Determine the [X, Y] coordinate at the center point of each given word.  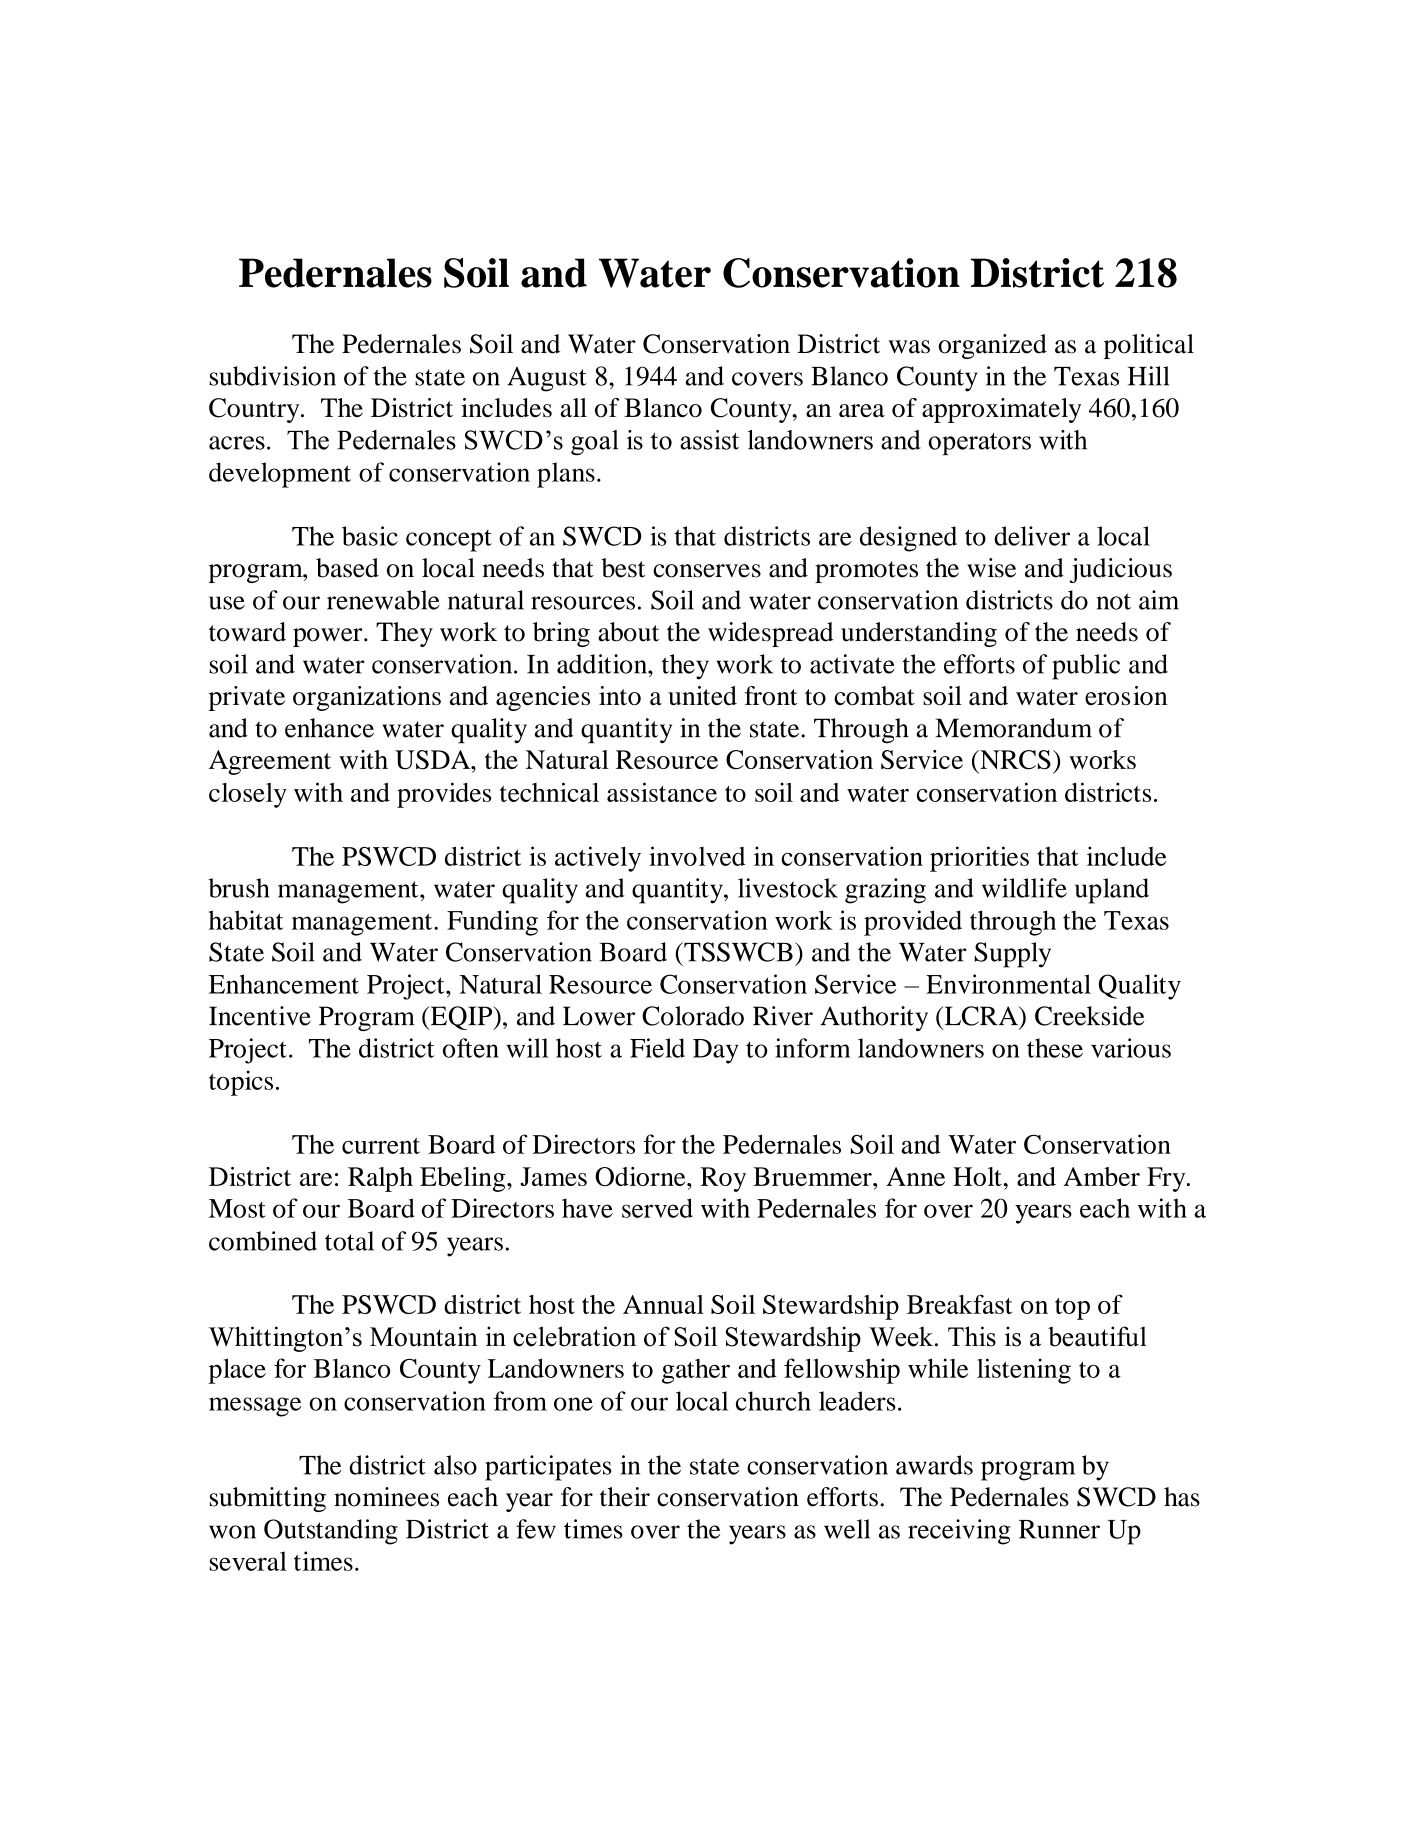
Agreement [270, 762]
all [573, 408]
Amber [1102, 1176]
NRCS [1014, 760]
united [702, 696]
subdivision [273, 376]
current [381, 1146]
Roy [723, 1179]
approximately [1001, 410]
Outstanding [331, 1532]
